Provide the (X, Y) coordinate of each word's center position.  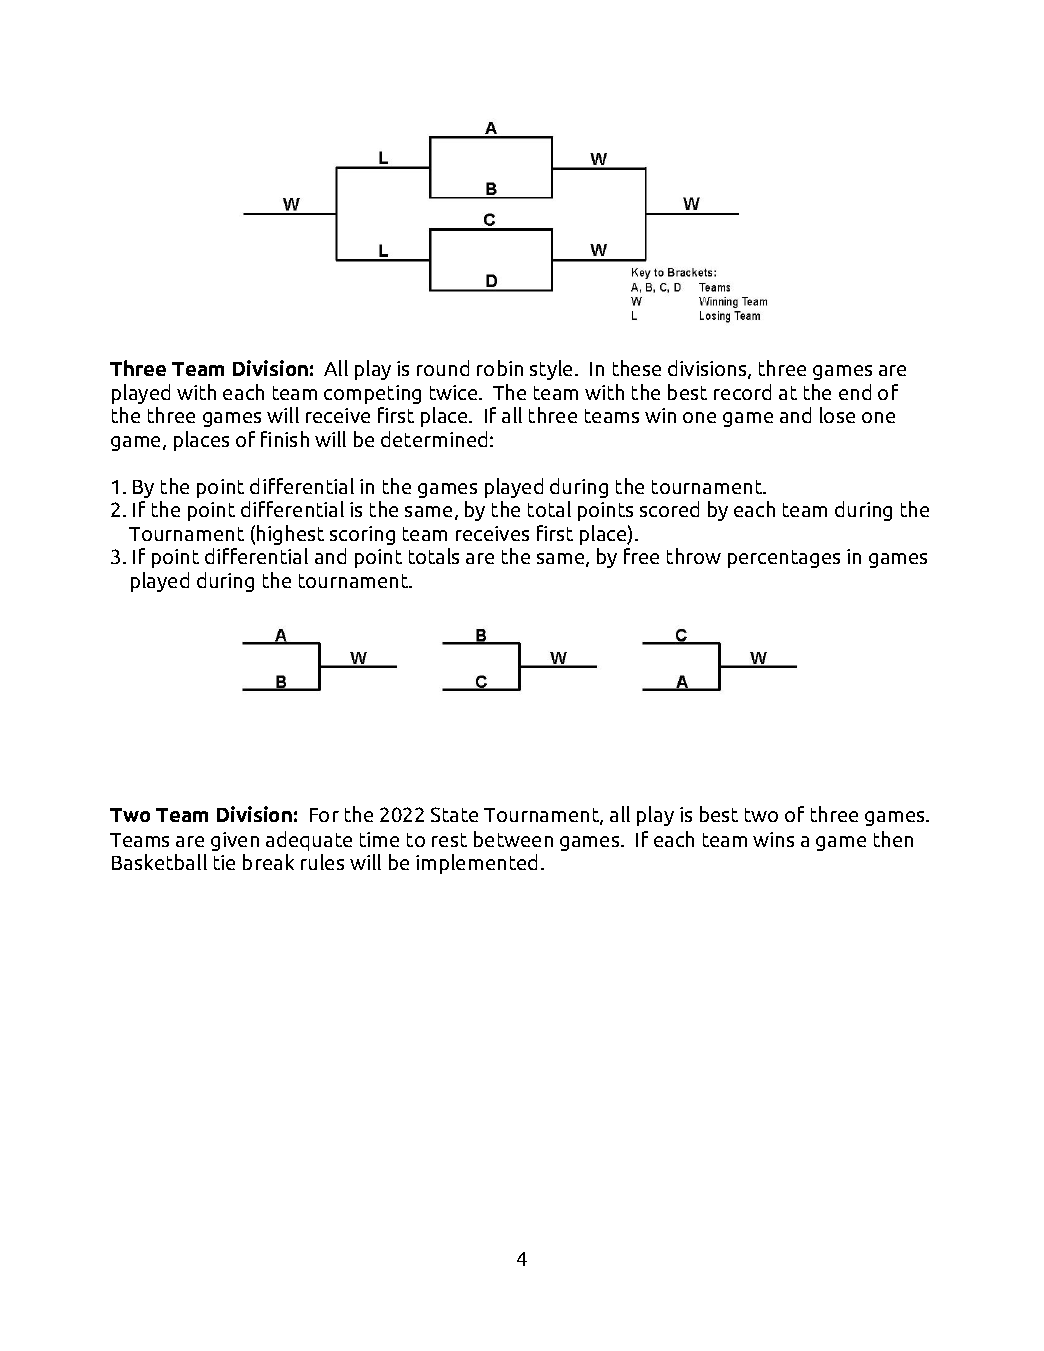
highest (290, 535)
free (641, 556)
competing (372, 394)
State (454, 814)
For (324, 815)
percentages (784, 559)
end (855, 392)
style (553, 370)
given (235, 841)
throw (694, 556)
